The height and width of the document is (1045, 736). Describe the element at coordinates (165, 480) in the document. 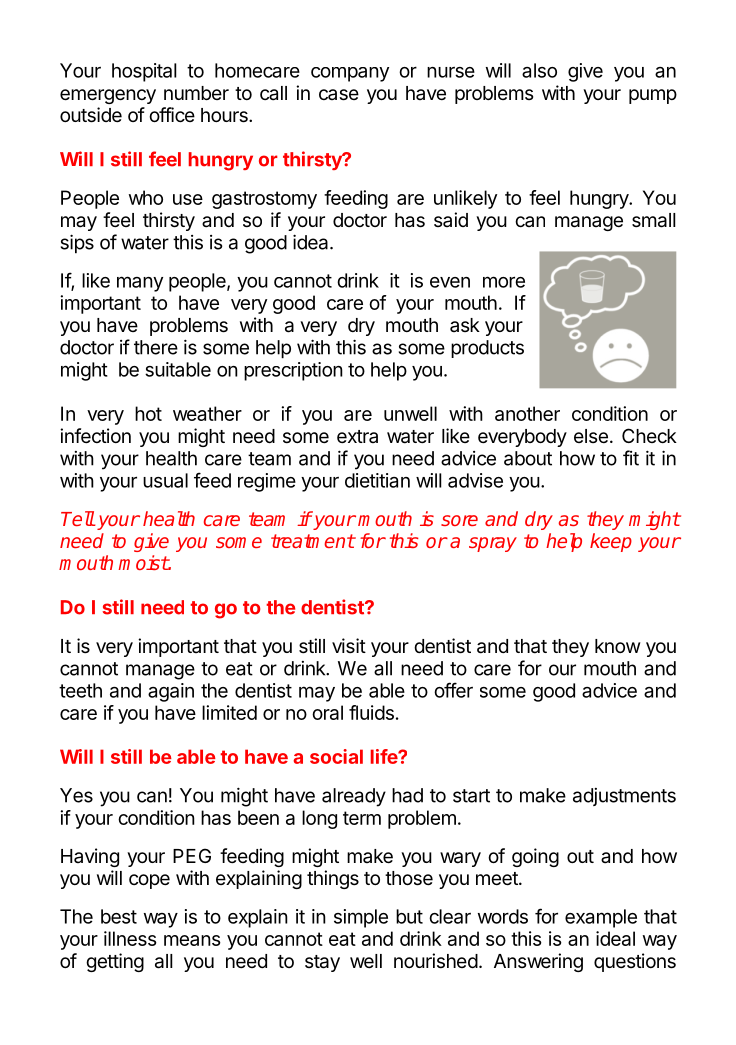

I see `usual` at that location.
